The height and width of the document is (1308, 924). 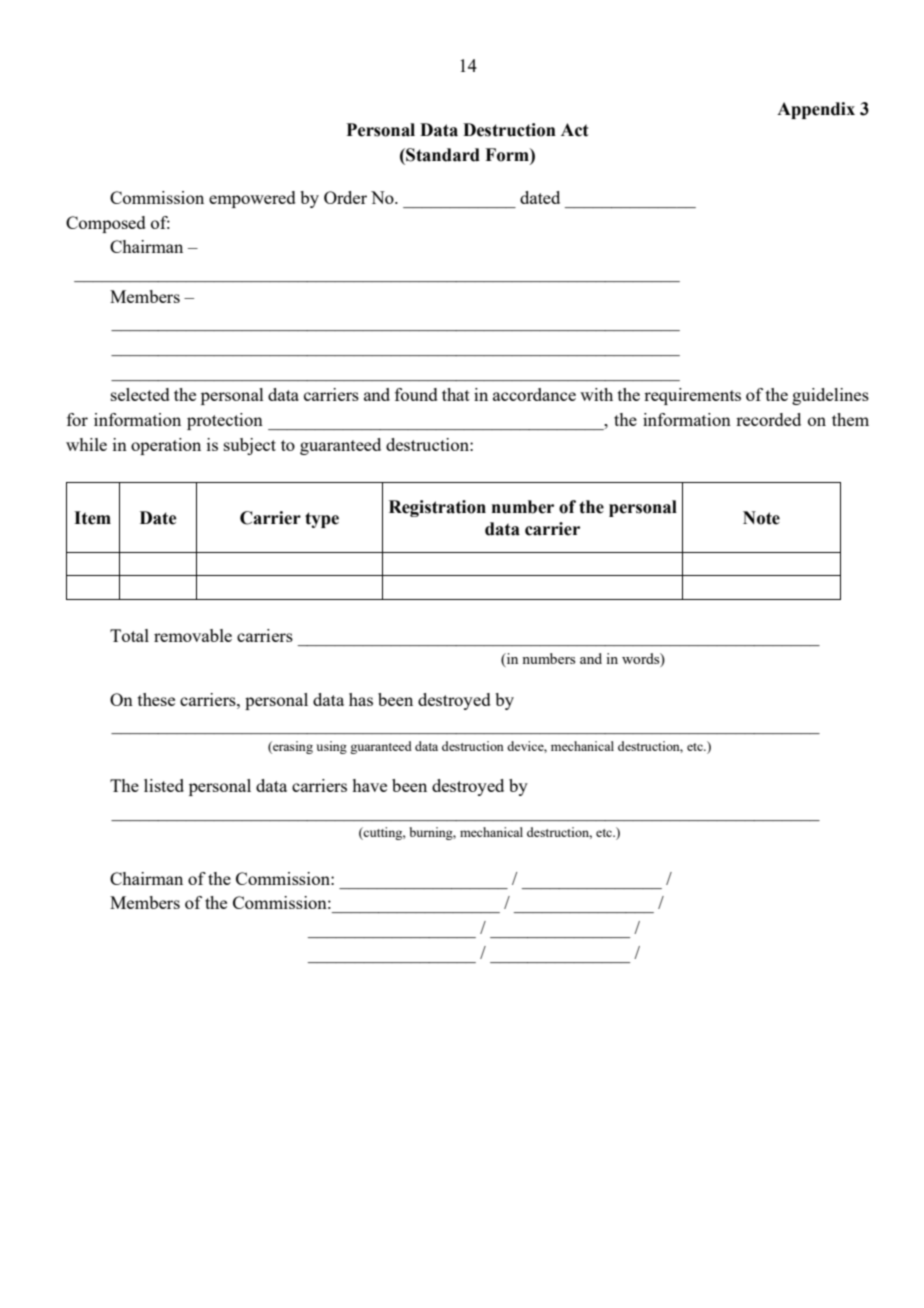 What do you see at coordinates (164, 785) in the document?
I see `listed` at bounding box center [164, 785].
